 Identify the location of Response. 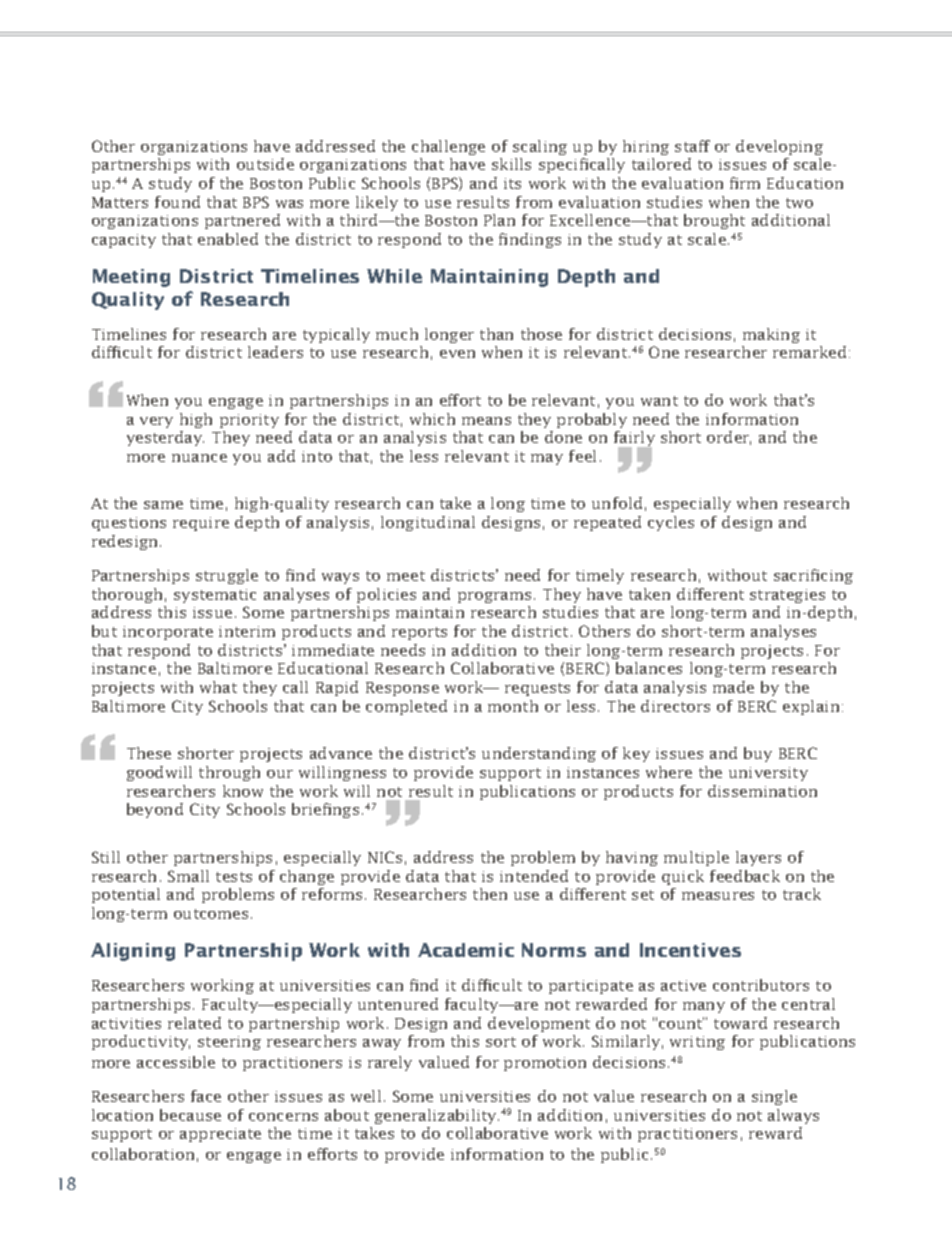
(402, 689).
